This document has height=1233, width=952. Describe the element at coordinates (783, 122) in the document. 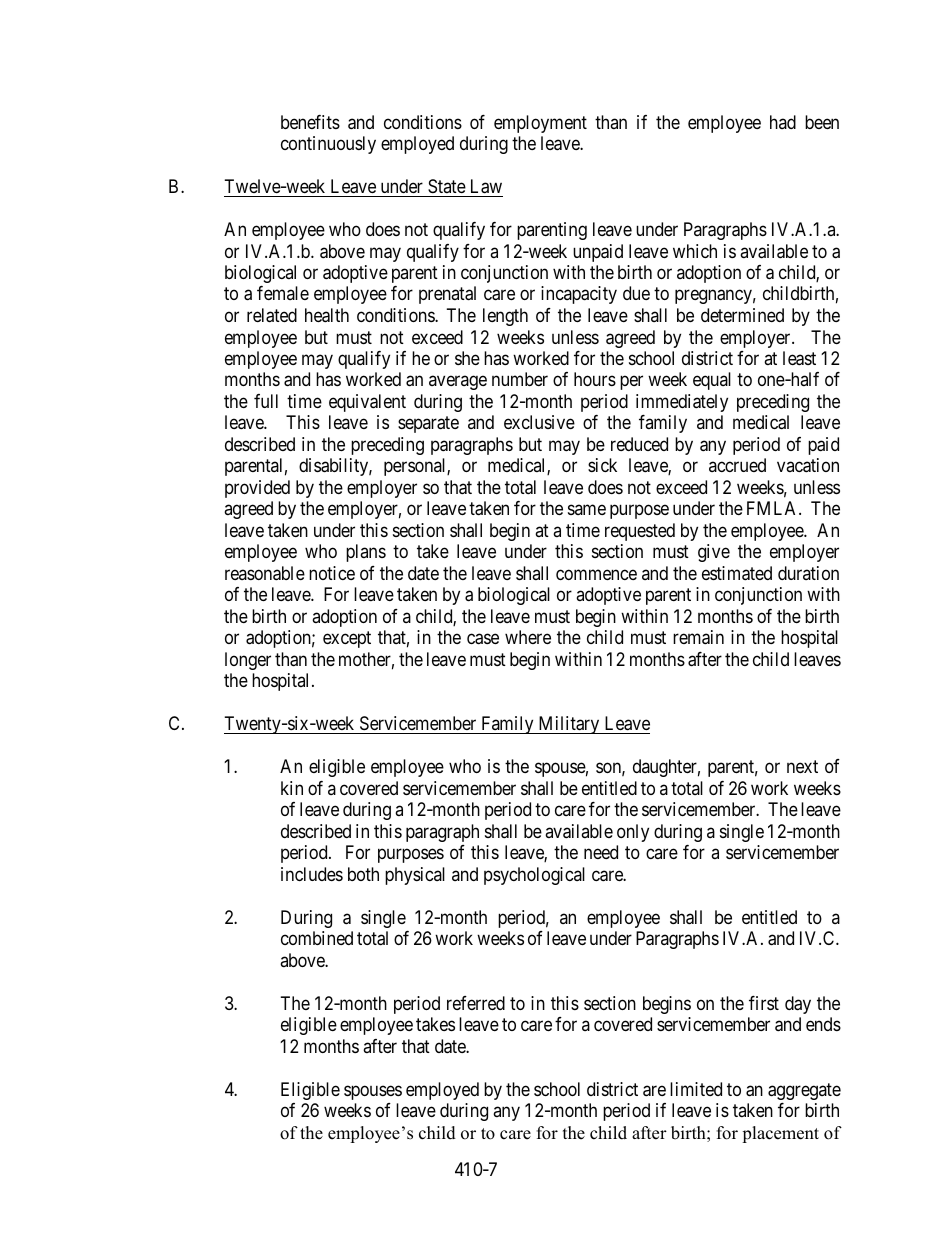

I see `had` at that location.
